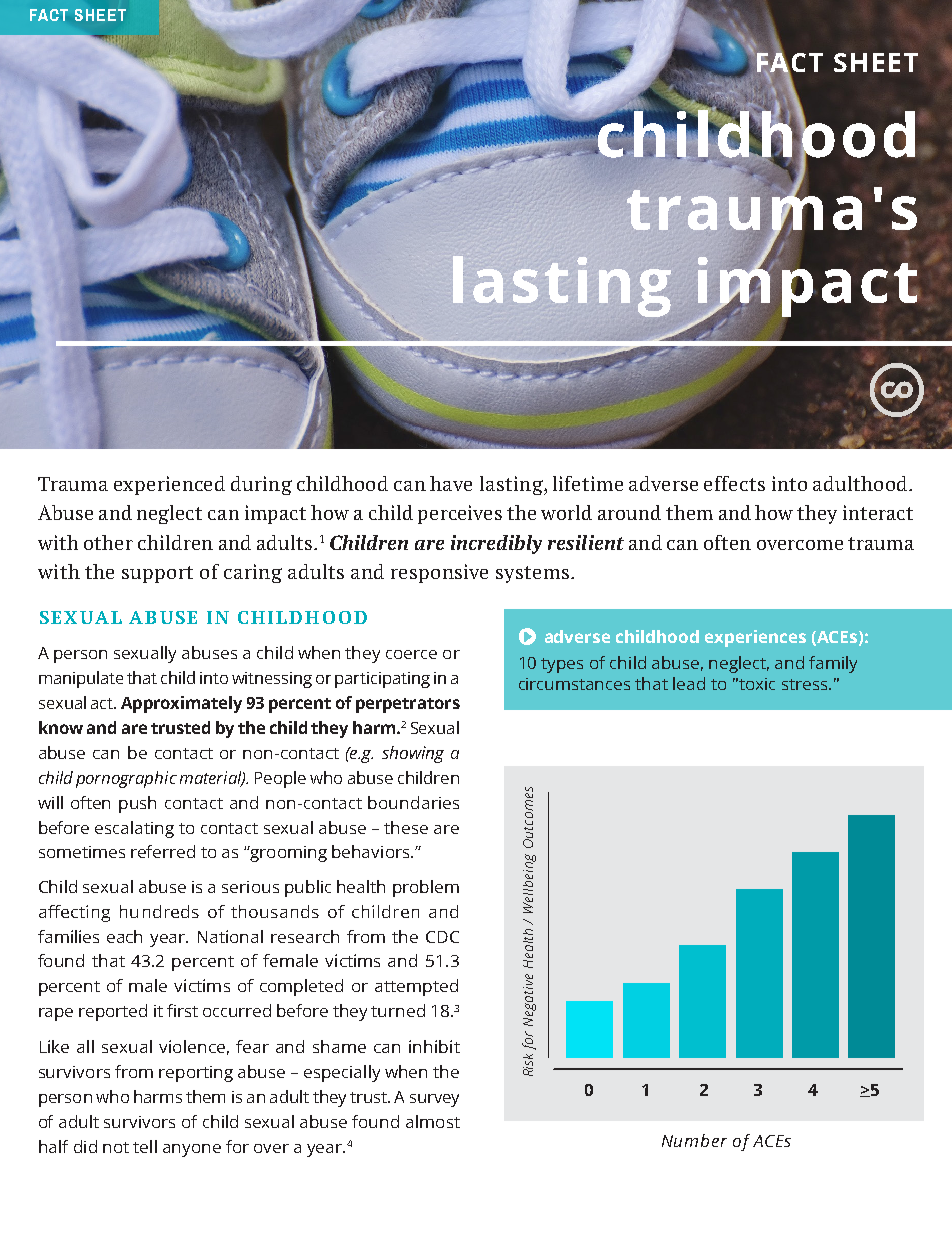  I want to click on perceives, so click(460, 514).
